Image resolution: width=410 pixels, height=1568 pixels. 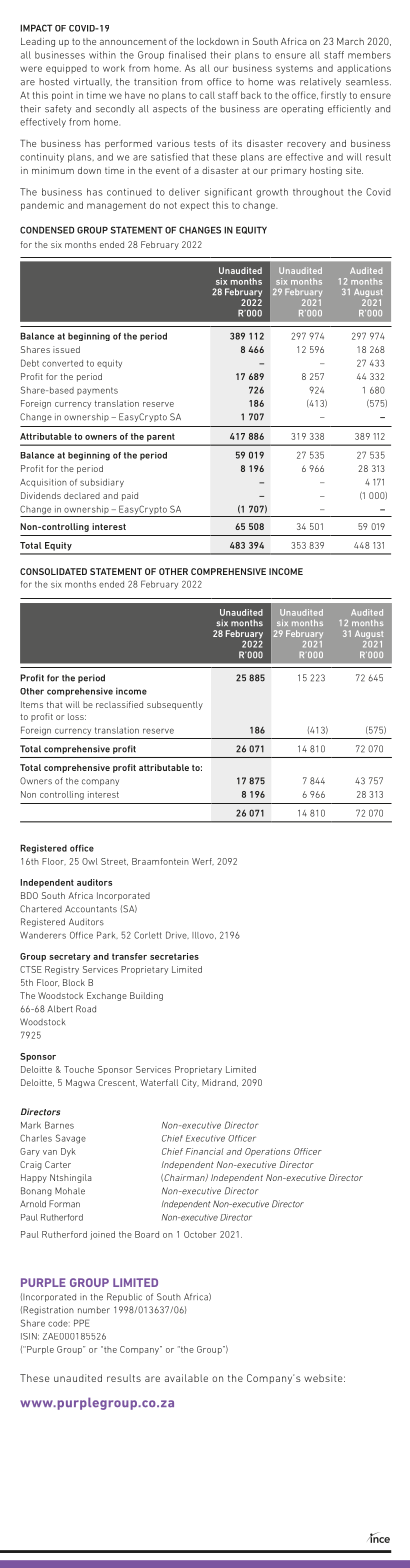 What do you see at coordinates (160, 438) in the screenshot?
I see `parent` at bounding box center [160, 438].
